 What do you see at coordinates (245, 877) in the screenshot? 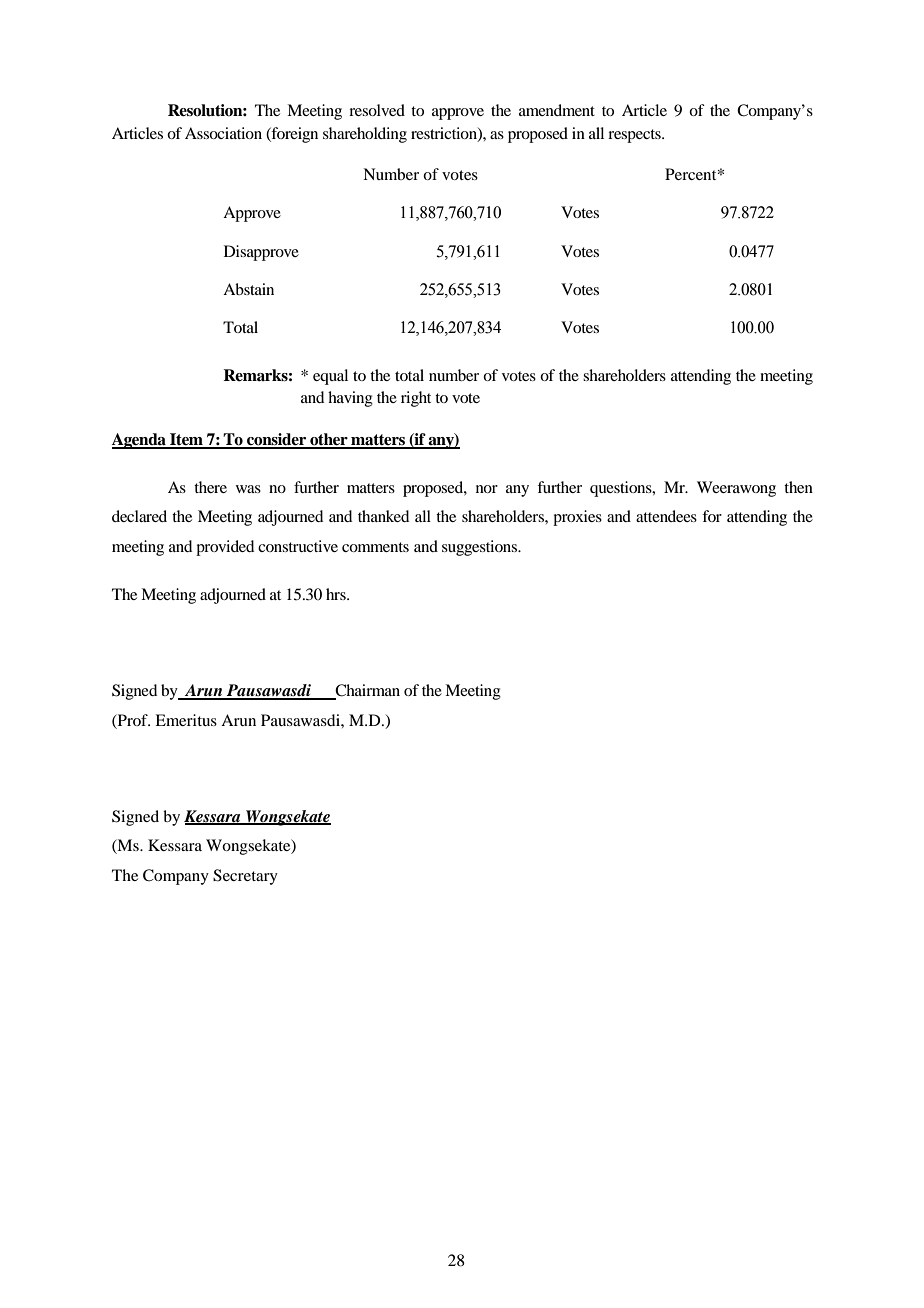
I see `Secretary` at bounding box center [245, 877].
